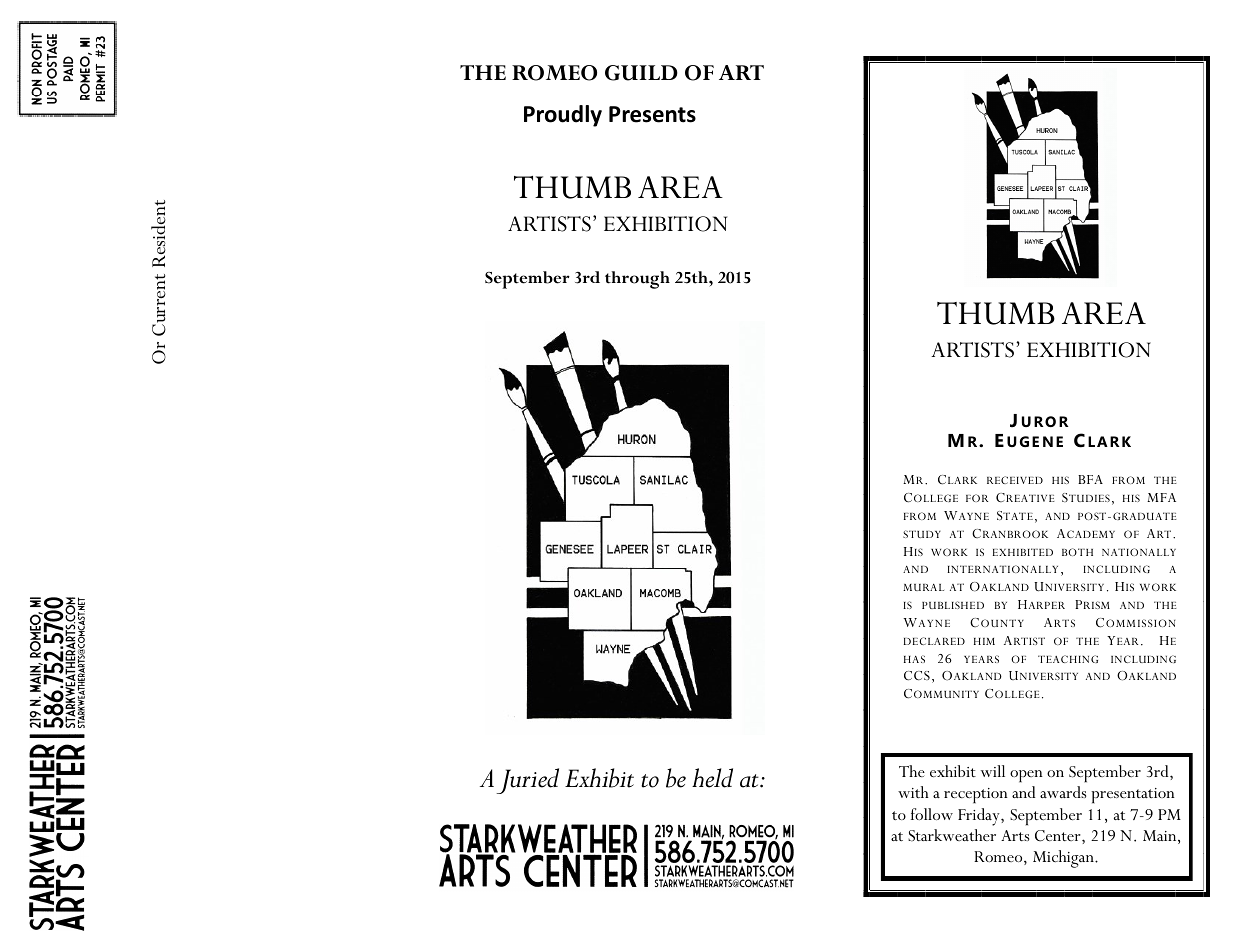 The width and height of the screenshot is (1233, 952). I want to click on Proudly, so click(563, 116).
